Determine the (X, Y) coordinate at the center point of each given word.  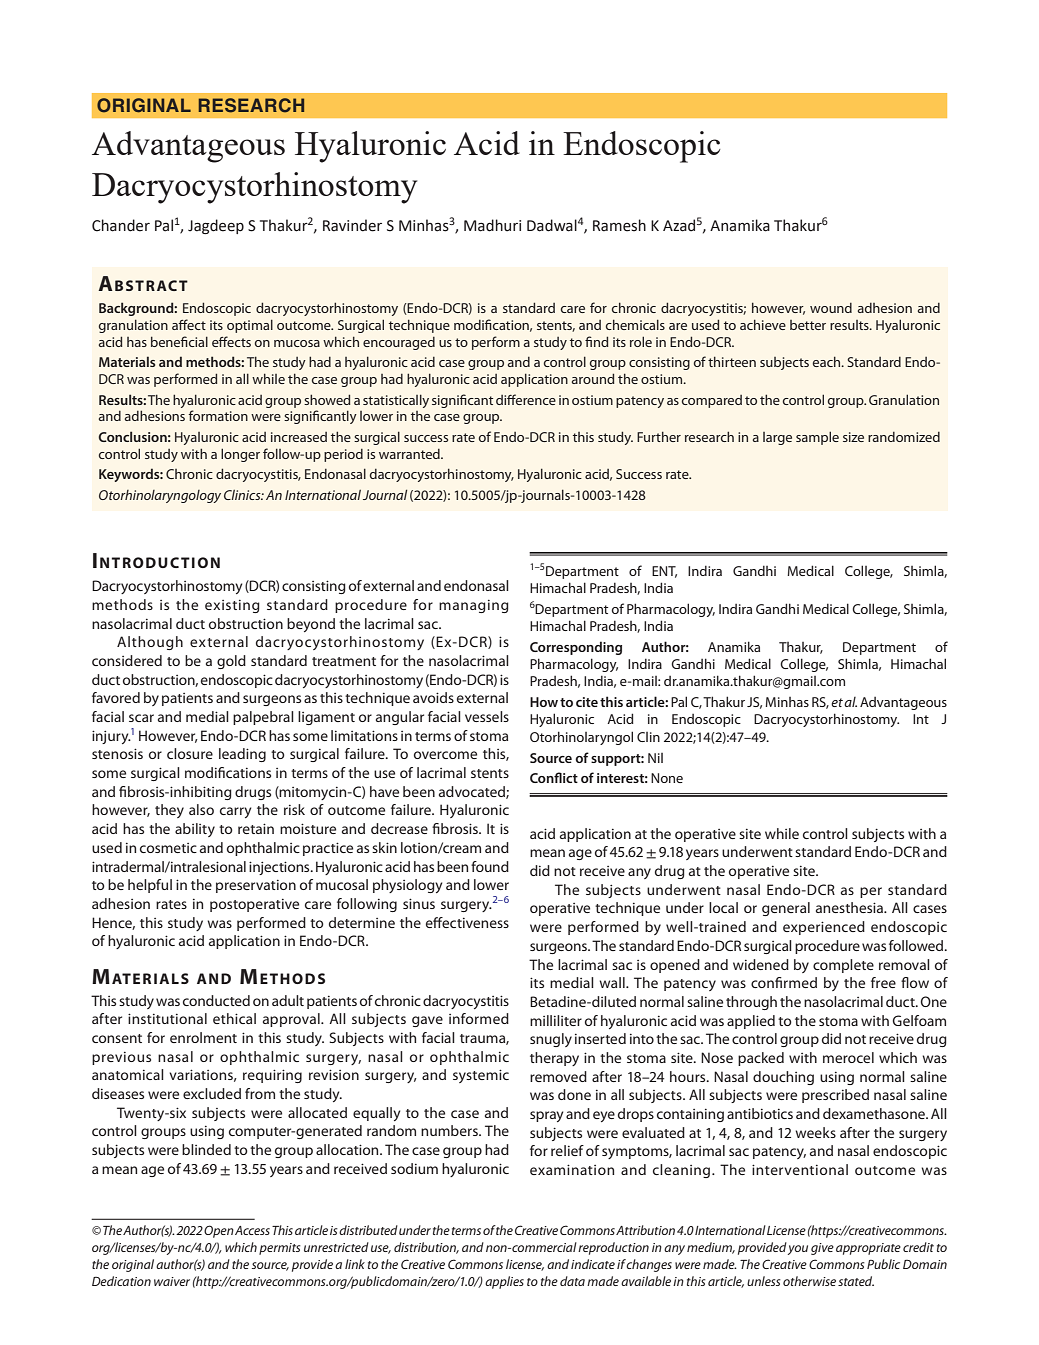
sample (817, 438)
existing (232, 606)
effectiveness (467, 922)
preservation (256, 886)
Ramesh (619, 225)
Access (252, 1230)
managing (474, 606)
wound (831, 308)
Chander (121, 225)
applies (504, 1282)
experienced (824, 928)
